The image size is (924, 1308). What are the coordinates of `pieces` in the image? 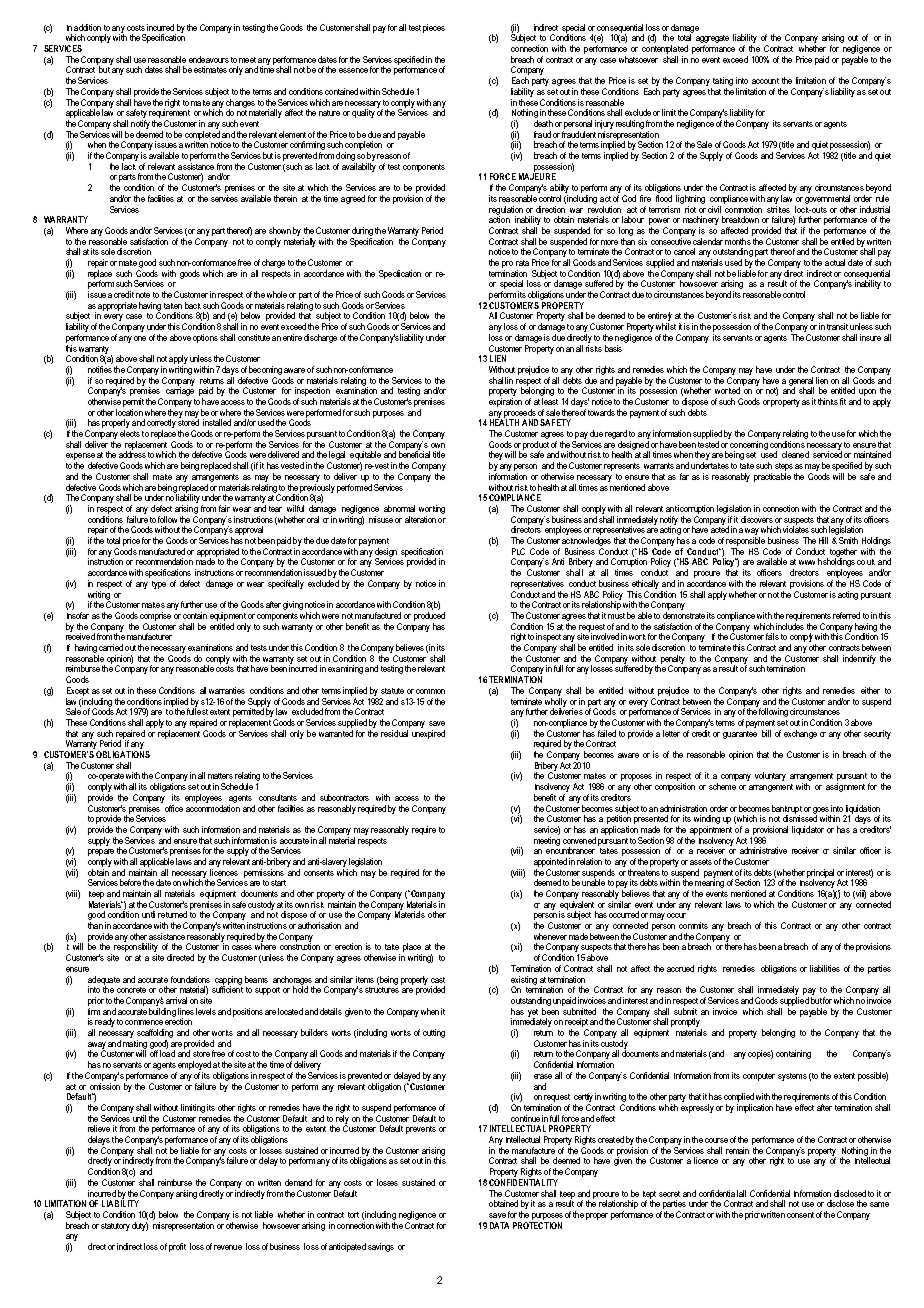 It's located at (434, 28).
